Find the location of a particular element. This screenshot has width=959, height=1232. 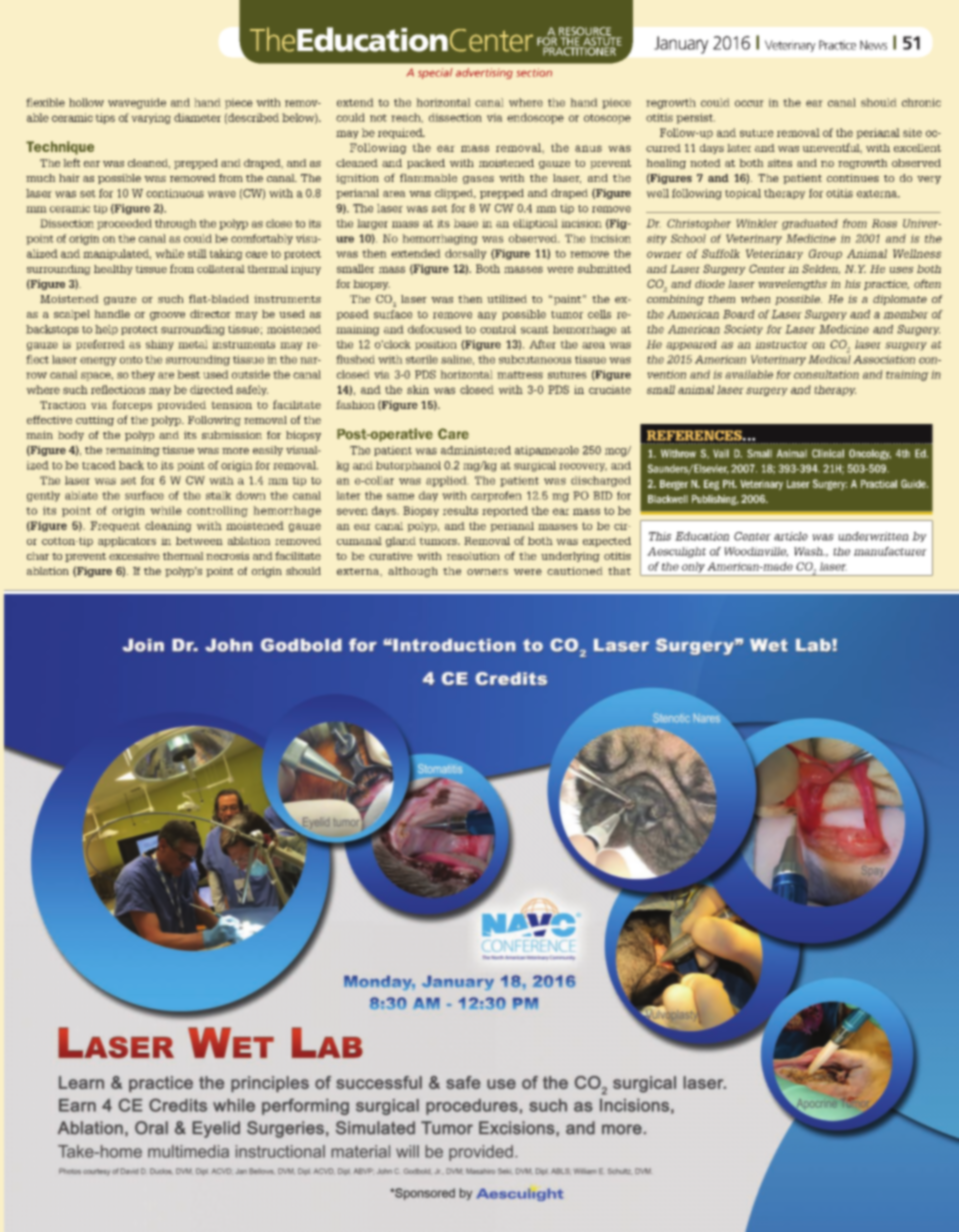

hollow is located at coordinates (86, 102).
